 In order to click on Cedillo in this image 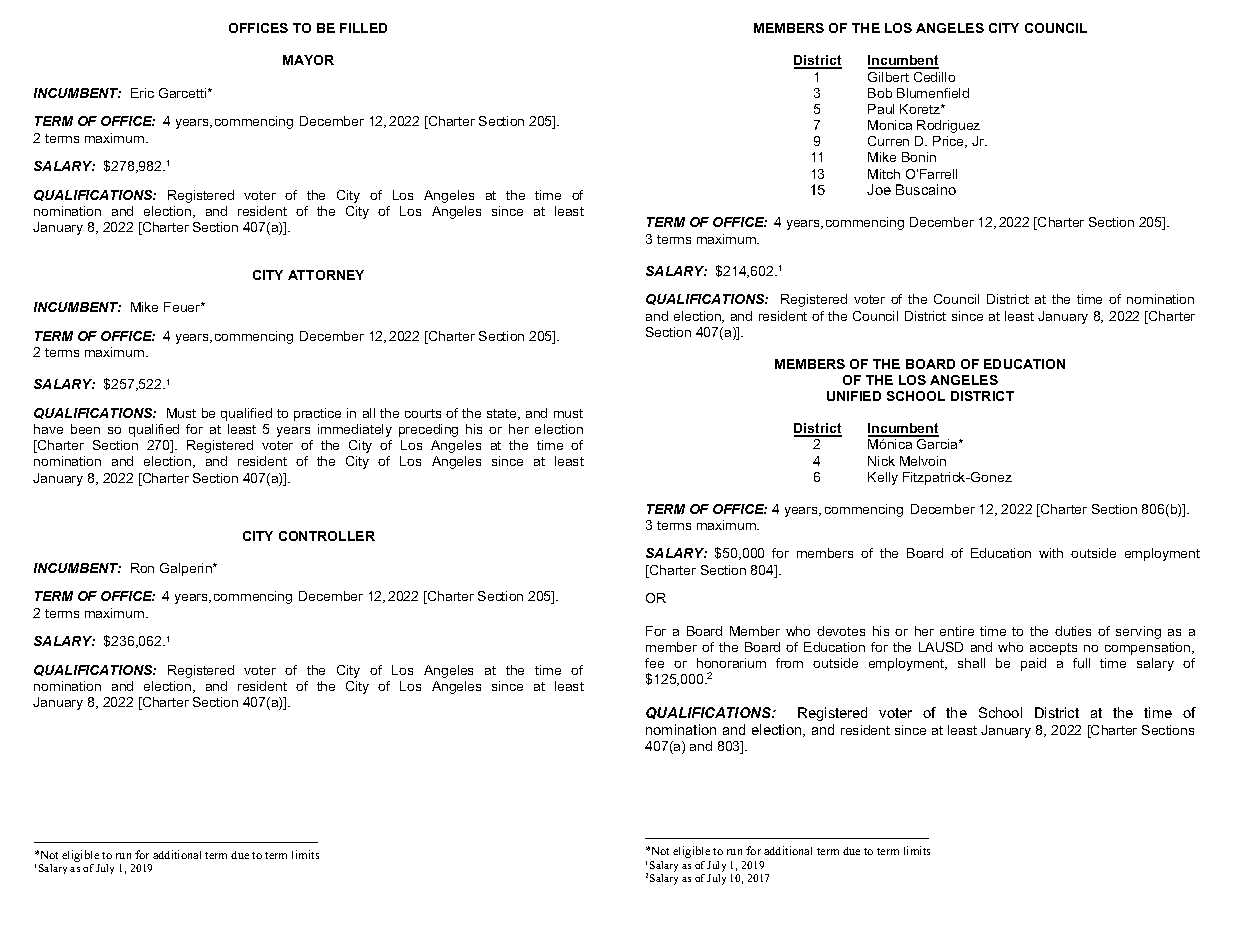, I will do `click(934, 77)`.
